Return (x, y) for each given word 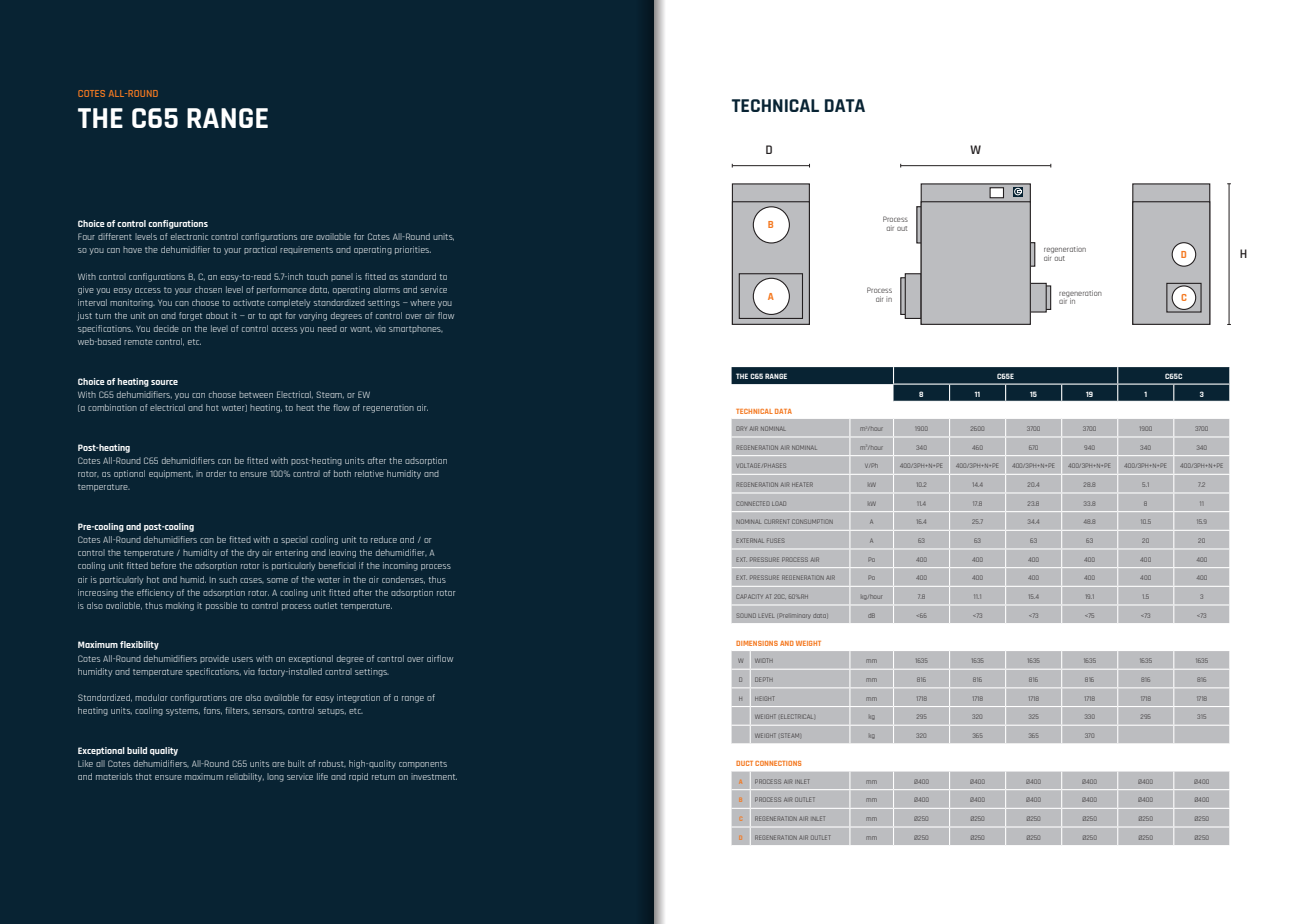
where (422, 302)
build (137, 750)
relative (369, 473)
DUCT (744, 763)
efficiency (155, 593)
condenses (403, 580)
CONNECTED (752, 503)
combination (112, 407)
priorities (413, 250)
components (423, 764)
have (132, 249)
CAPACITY (749, 596)
